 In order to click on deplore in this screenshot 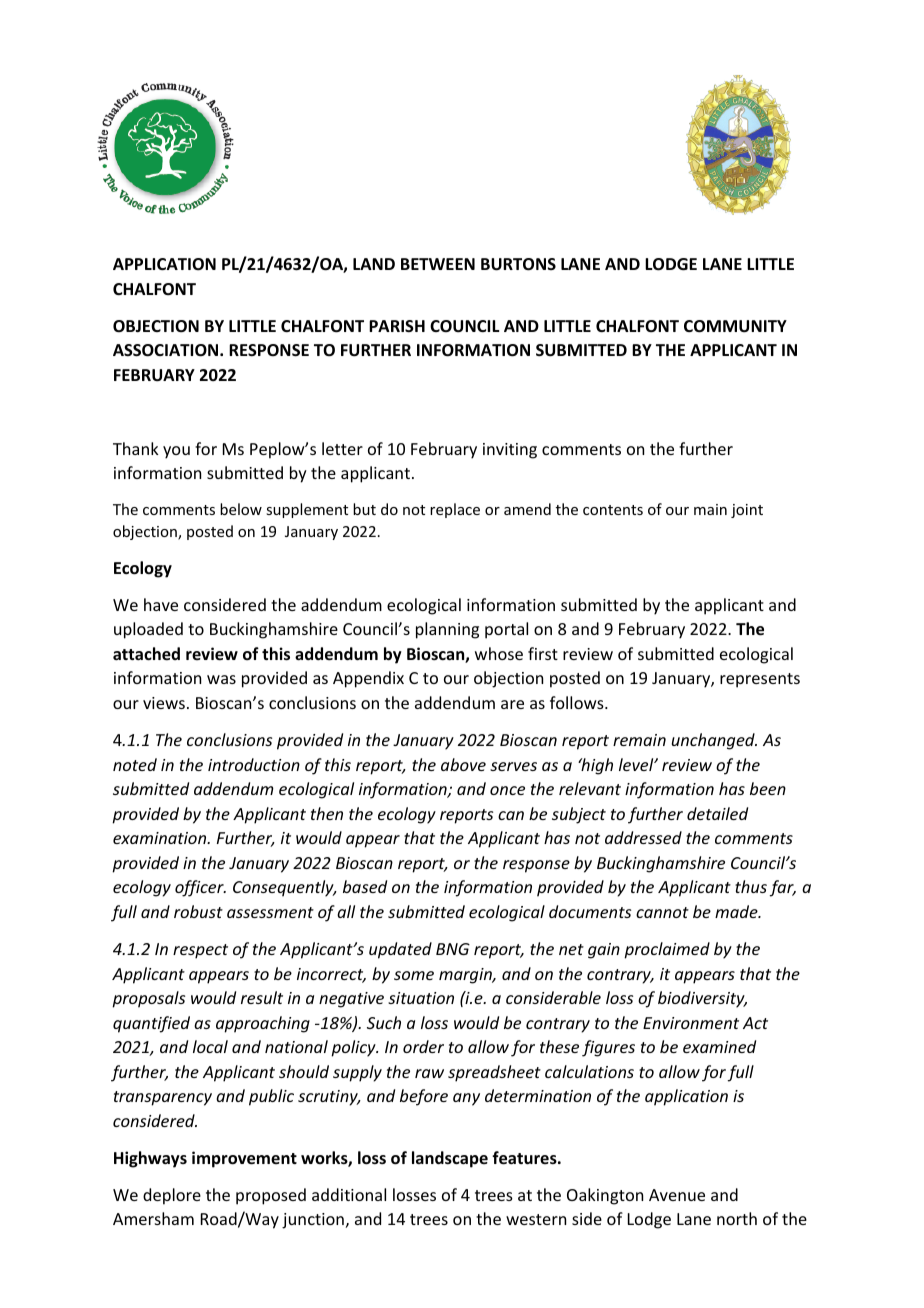, I will do `click(172, 1196)`.
